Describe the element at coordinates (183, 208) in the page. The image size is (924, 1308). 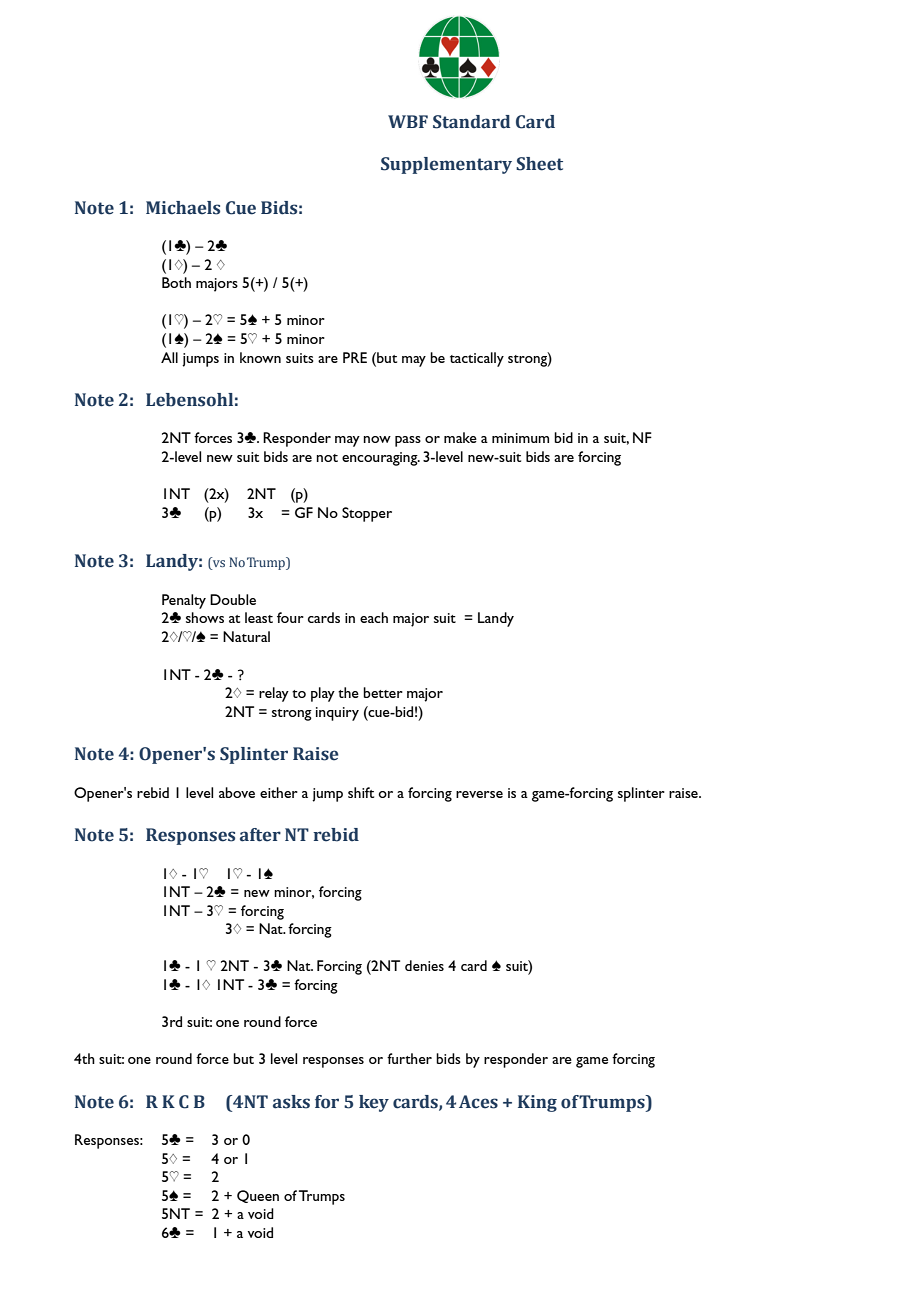
I see `Michaels` at that location.
